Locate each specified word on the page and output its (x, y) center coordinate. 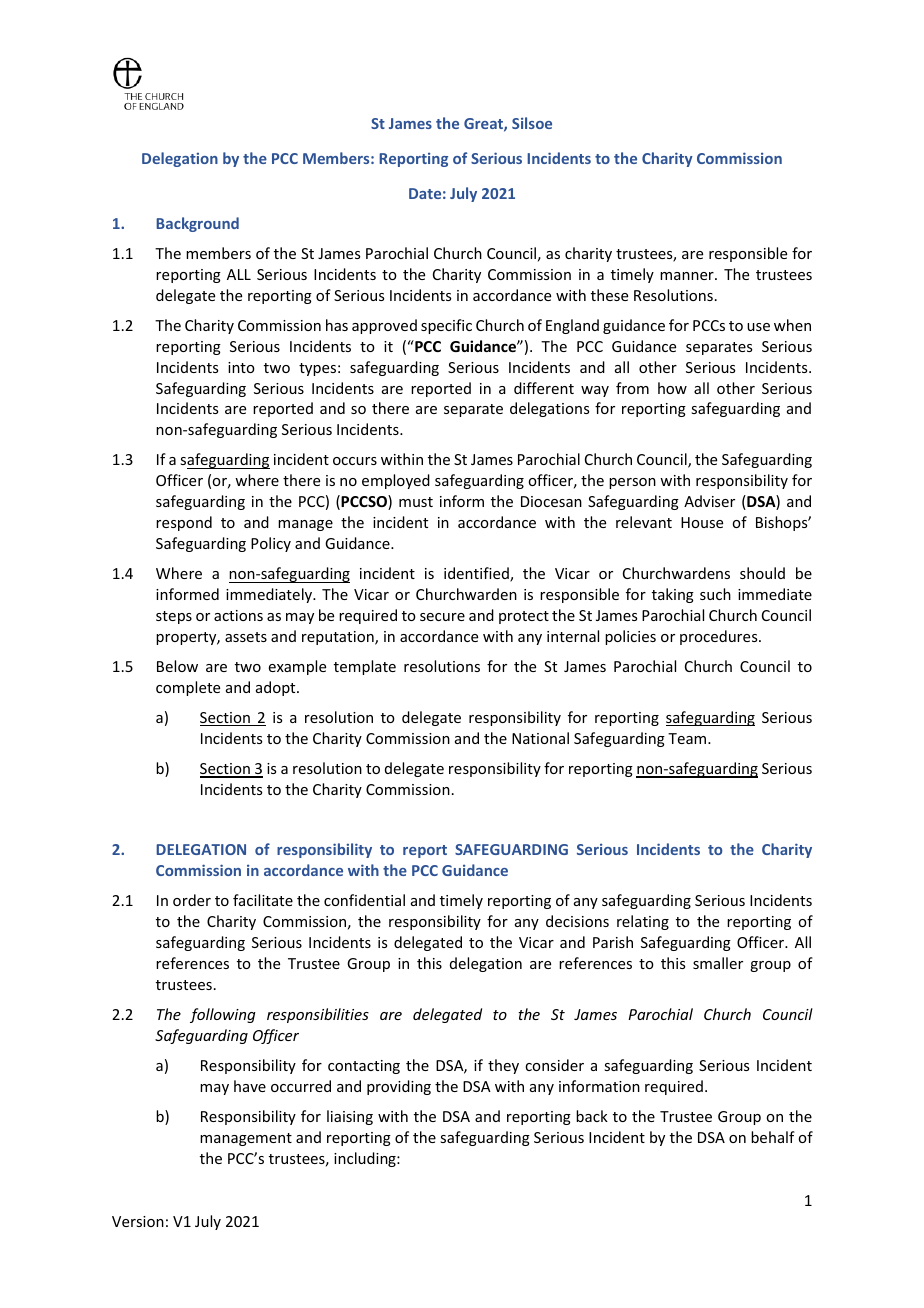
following (223, 1015)
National (540, 738)
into (241, 367)
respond (184, 523)
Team (688, 738)
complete (188, 688)
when (792, 325)
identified (477, 574)
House (702, 522)
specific (446, 326)
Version (138, 1221)
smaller (718, 963)
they (503, 1066)
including (366, 1159)
